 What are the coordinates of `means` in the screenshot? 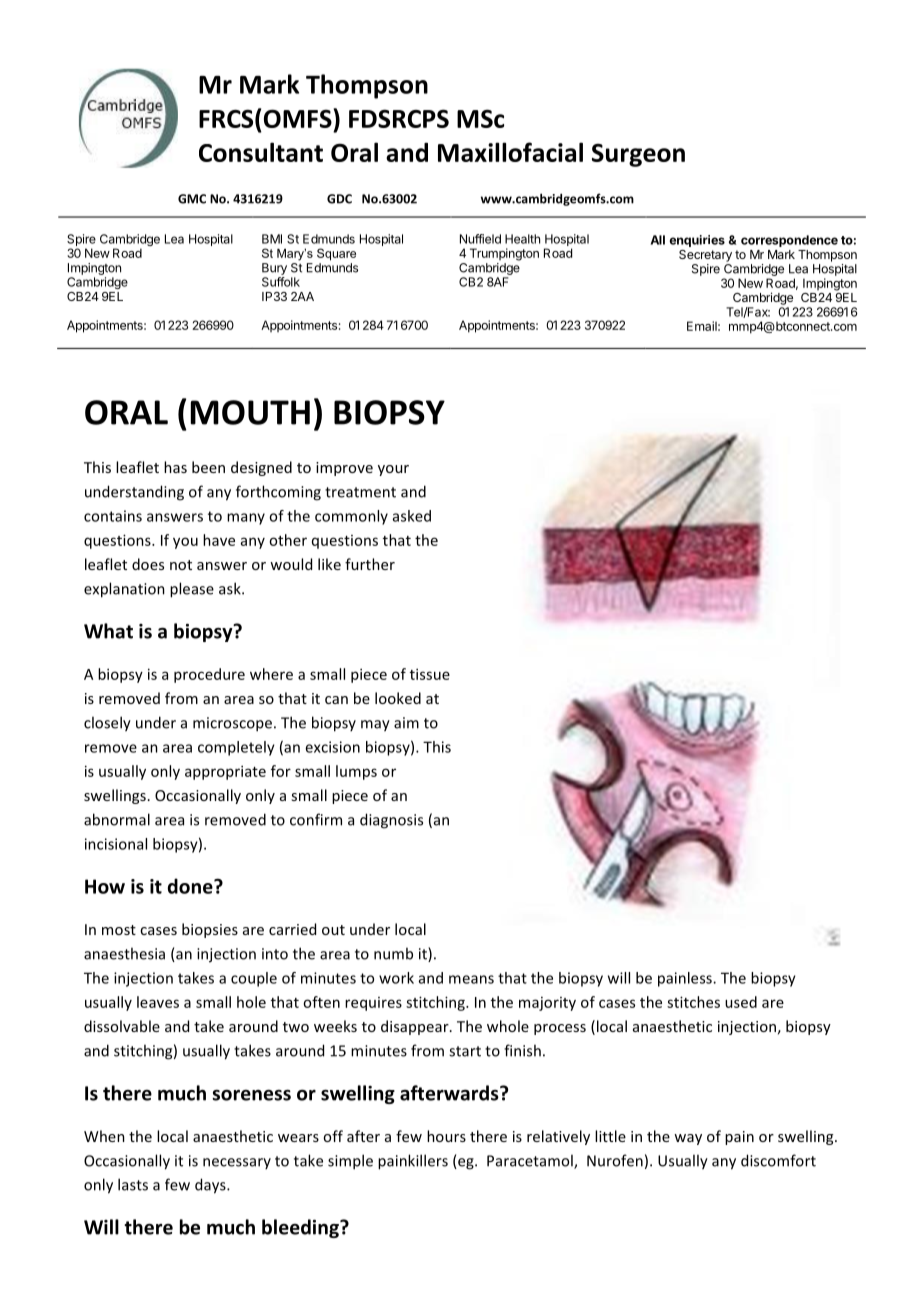 It's located at (471, 979).
